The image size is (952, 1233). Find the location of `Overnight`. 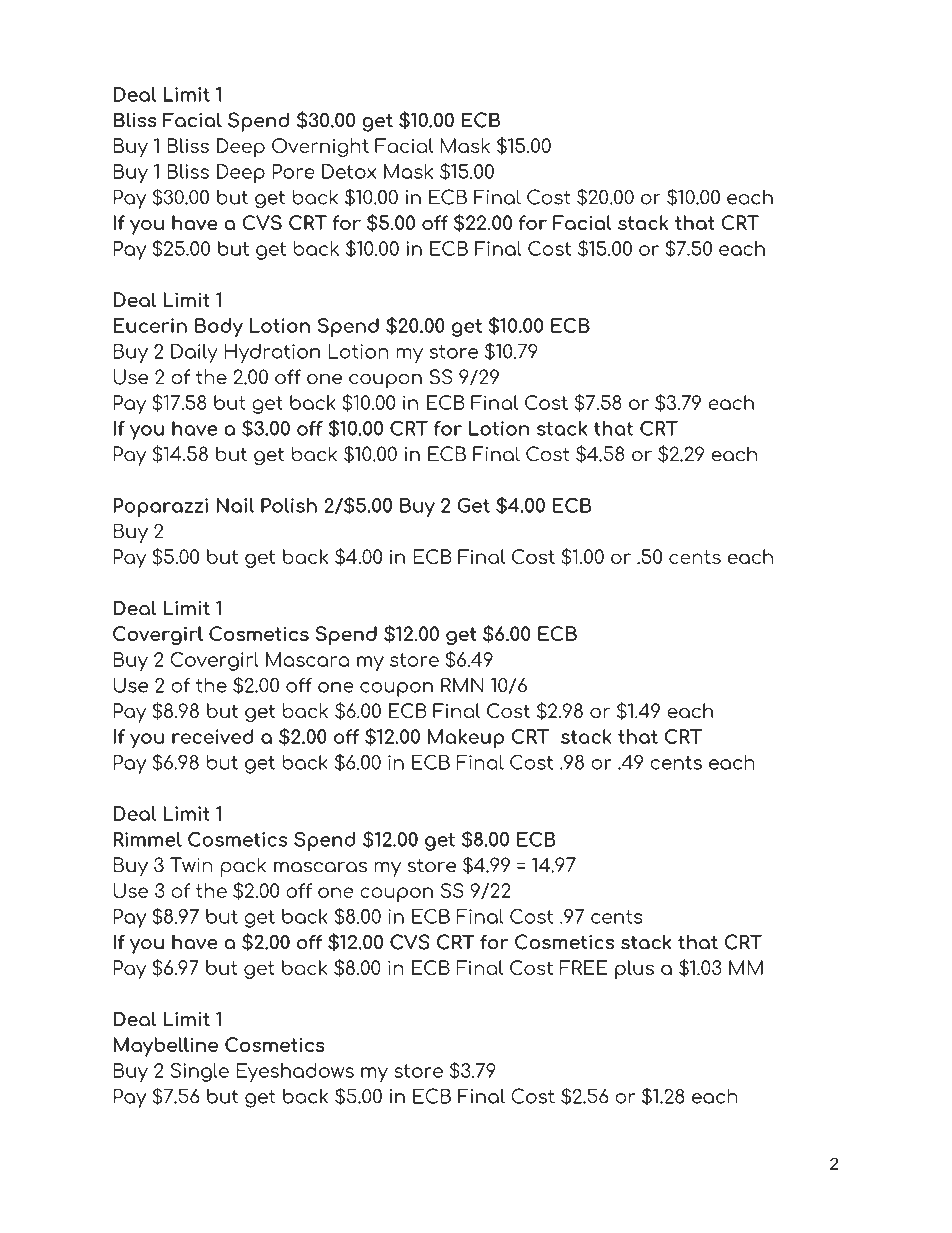

Overnight is located at coordinates (320, 147).
